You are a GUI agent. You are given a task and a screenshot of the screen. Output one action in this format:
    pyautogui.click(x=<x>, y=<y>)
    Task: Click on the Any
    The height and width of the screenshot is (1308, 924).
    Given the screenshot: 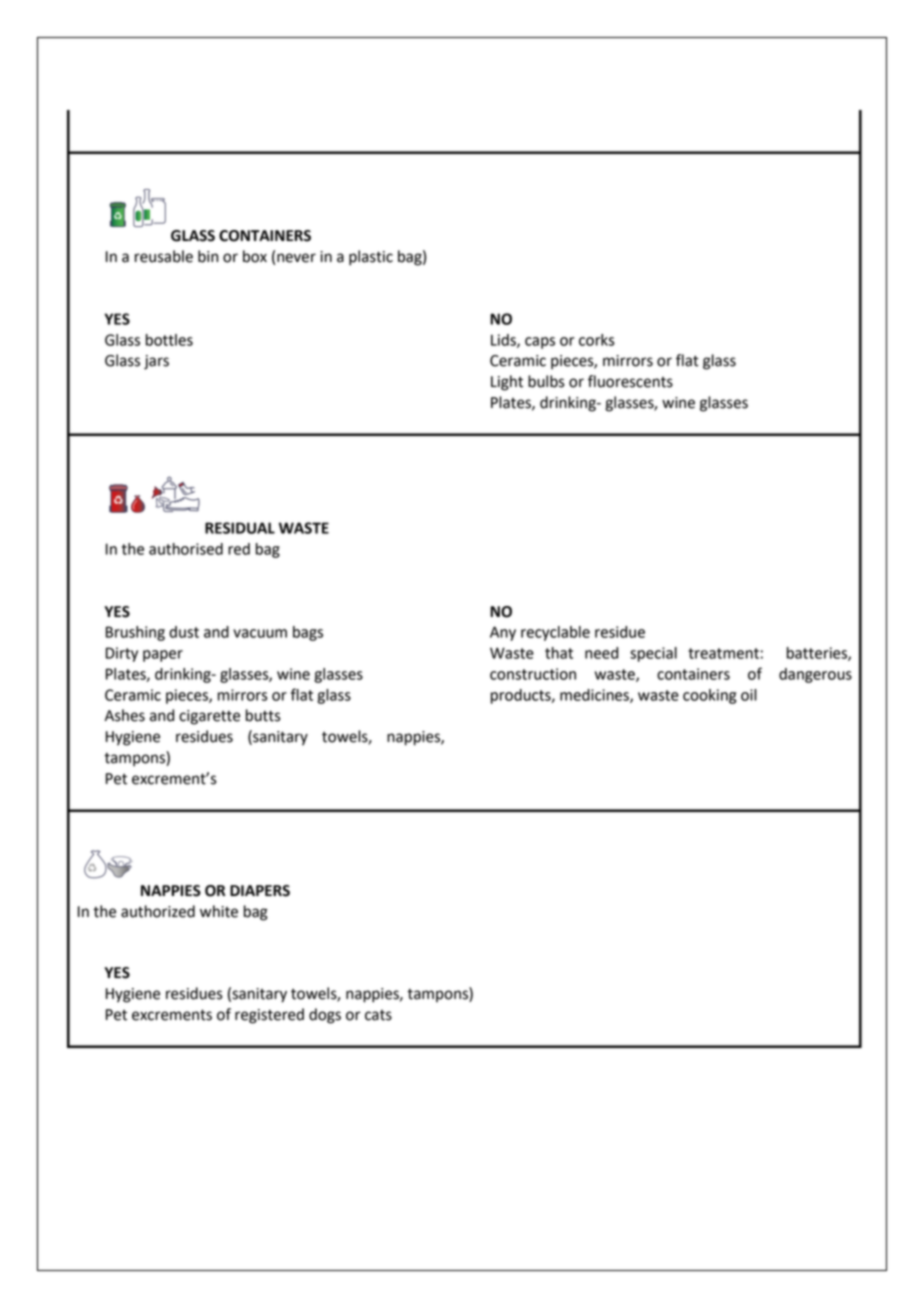 What is the action you would take?
    pyautogui.click(x=503, y=633)
